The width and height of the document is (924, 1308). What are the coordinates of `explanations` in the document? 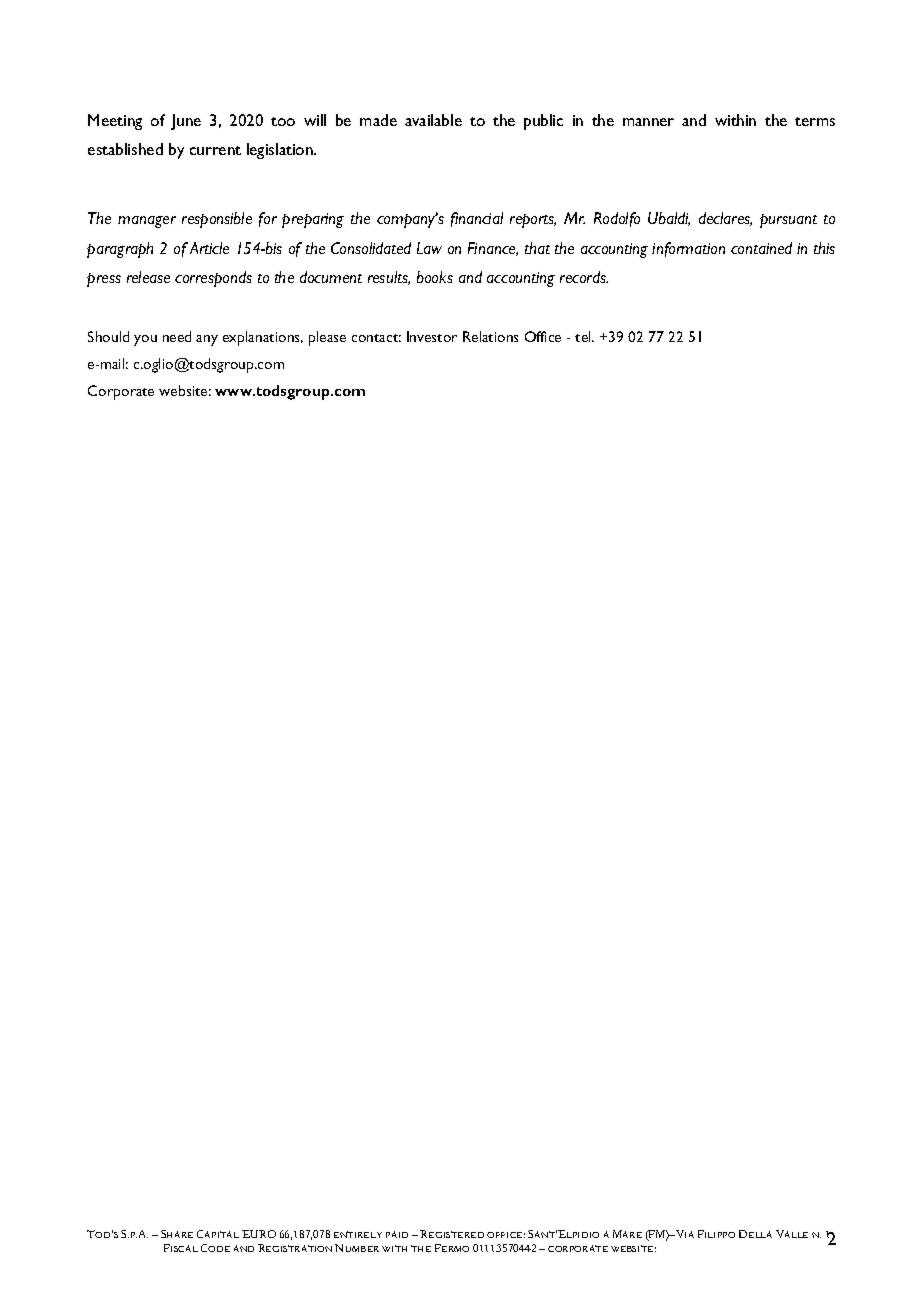 It's located at (263, 338).
